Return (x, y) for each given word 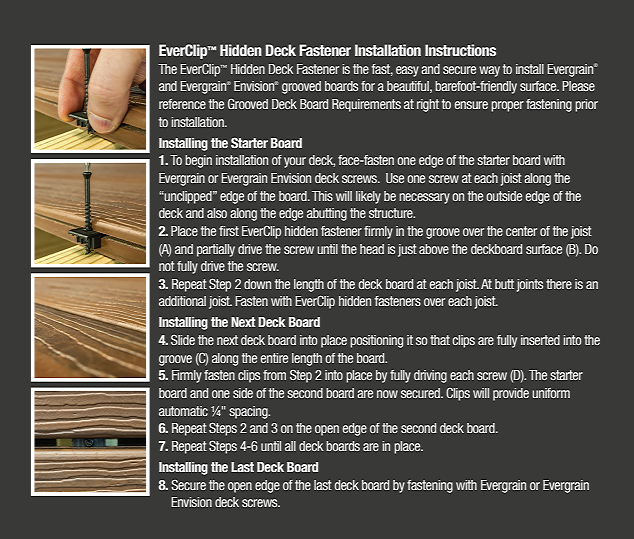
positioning (376, 341)
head (372, 249)
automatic (183, 411)
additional (182, 301)
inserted (540, 340)
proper (507, 106)
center (521, 231)
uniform (551, 393)
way (489, 71)
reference (182, 104)
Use (395, 178)
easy (407, 71)
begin (198, 161)
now (387, 394)
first (229, 231)
